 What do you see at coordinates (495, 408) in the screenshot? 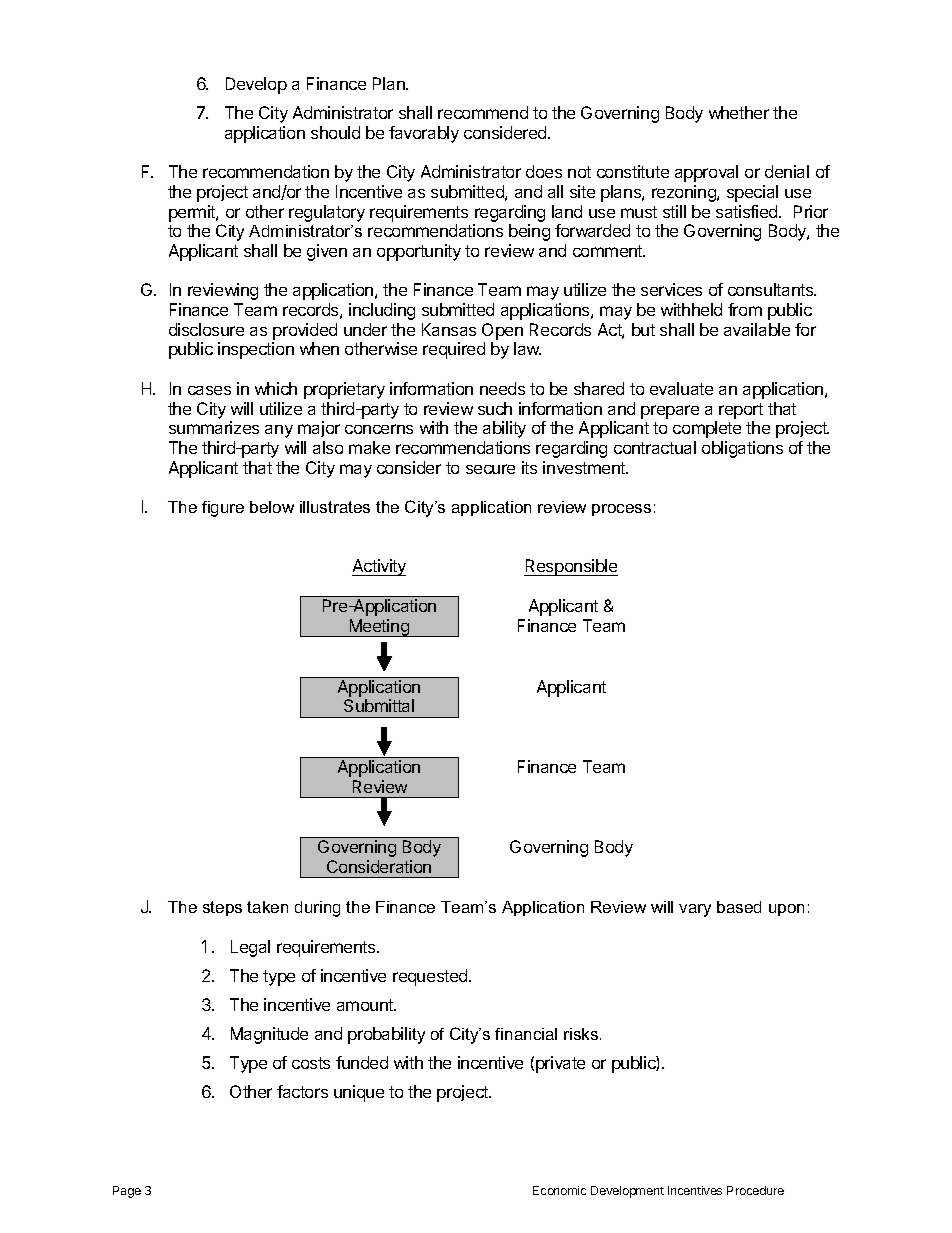
I see `such` at bounding box center [495, 408].
